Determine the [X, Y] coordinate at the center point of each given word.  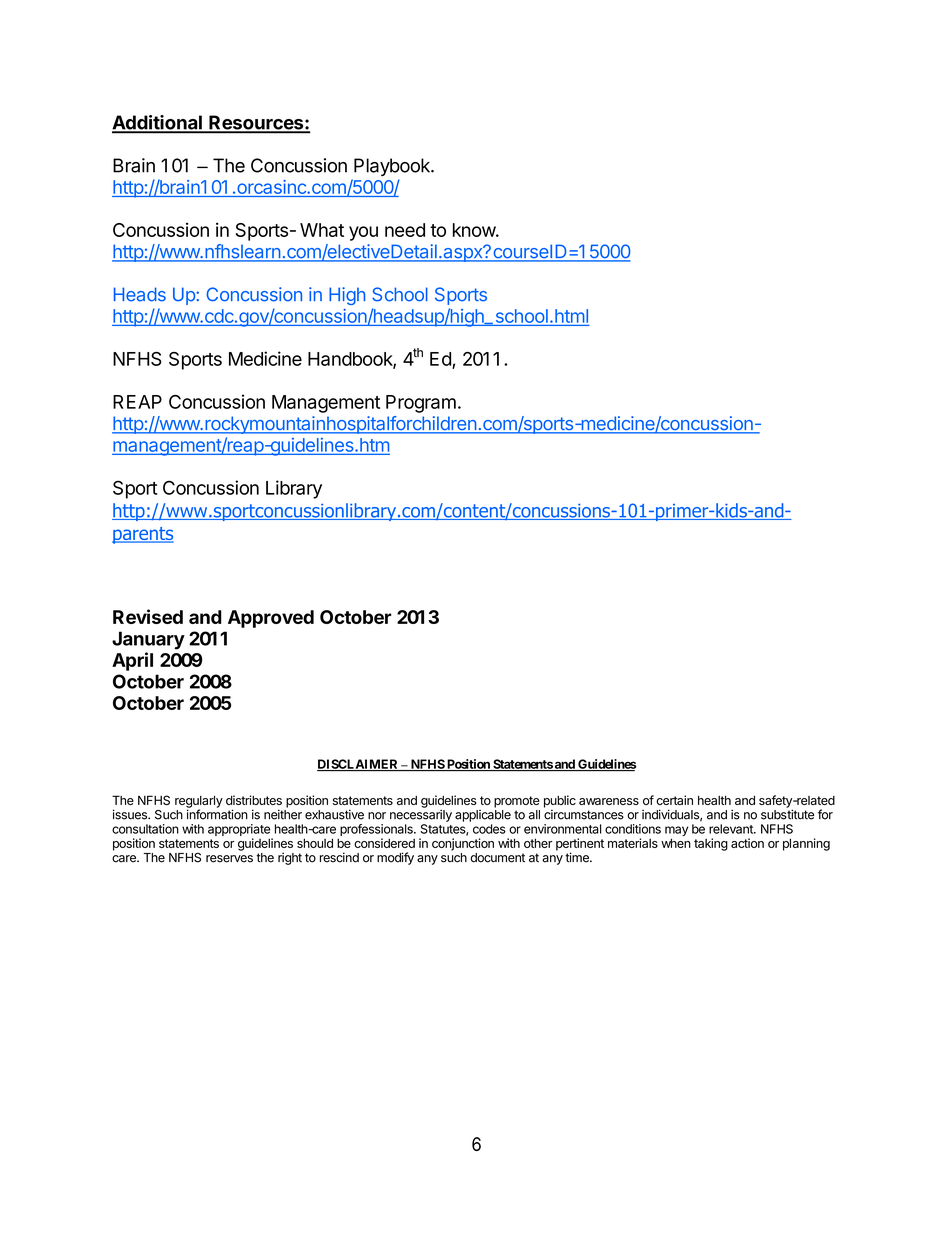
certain [674, 800]
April [132, 661]
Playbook [393, 167]
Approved [271, 619]
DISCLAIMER [359, 765]
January [148, 640]
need [405, 230]
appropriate [240, 831]
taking [711, 844]
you [363, 233]
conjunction [463, 844]
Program [421, 404]
